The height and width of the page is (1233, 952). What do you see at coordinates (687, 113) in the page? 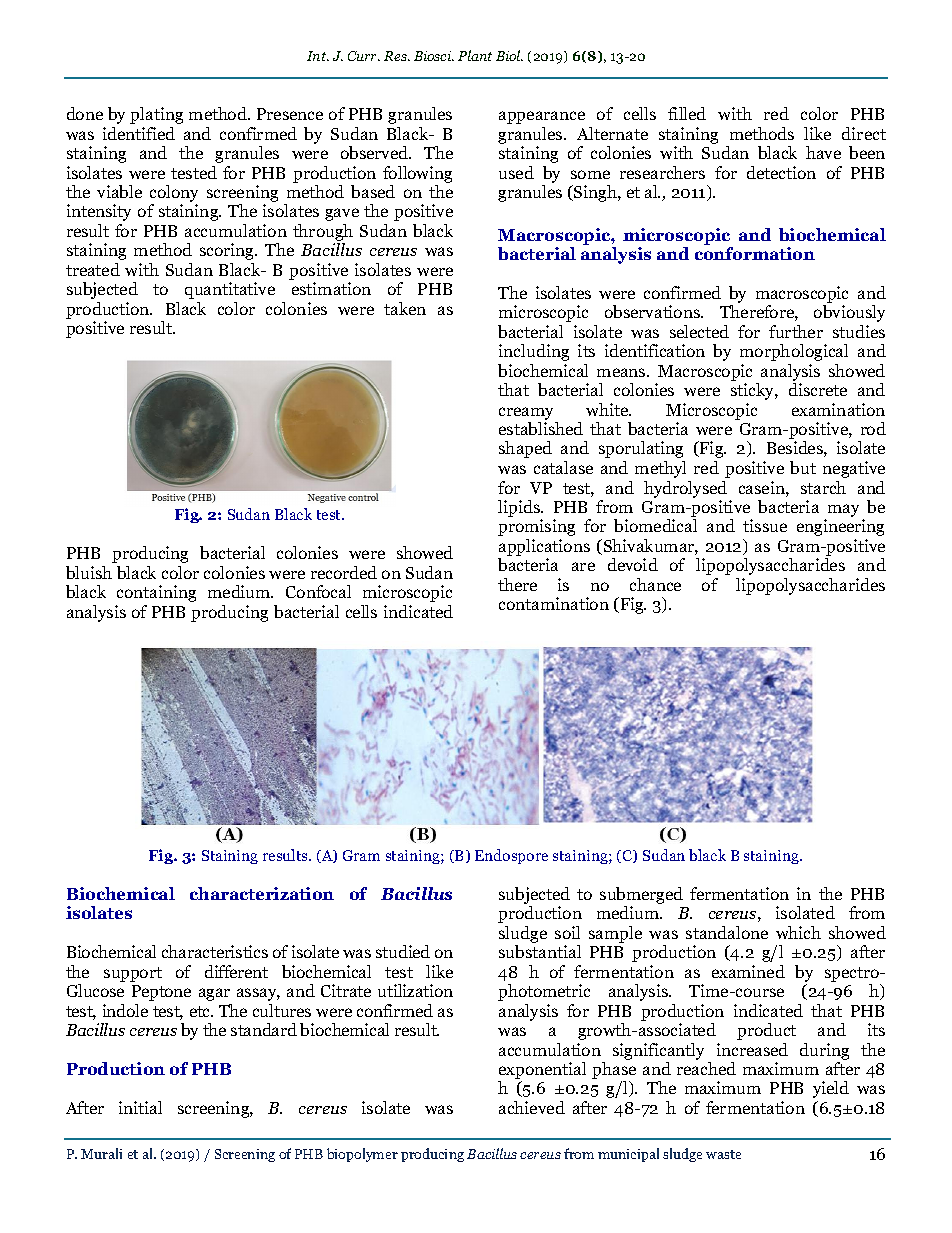
I see `filled` at bounding box center [687, 113].
